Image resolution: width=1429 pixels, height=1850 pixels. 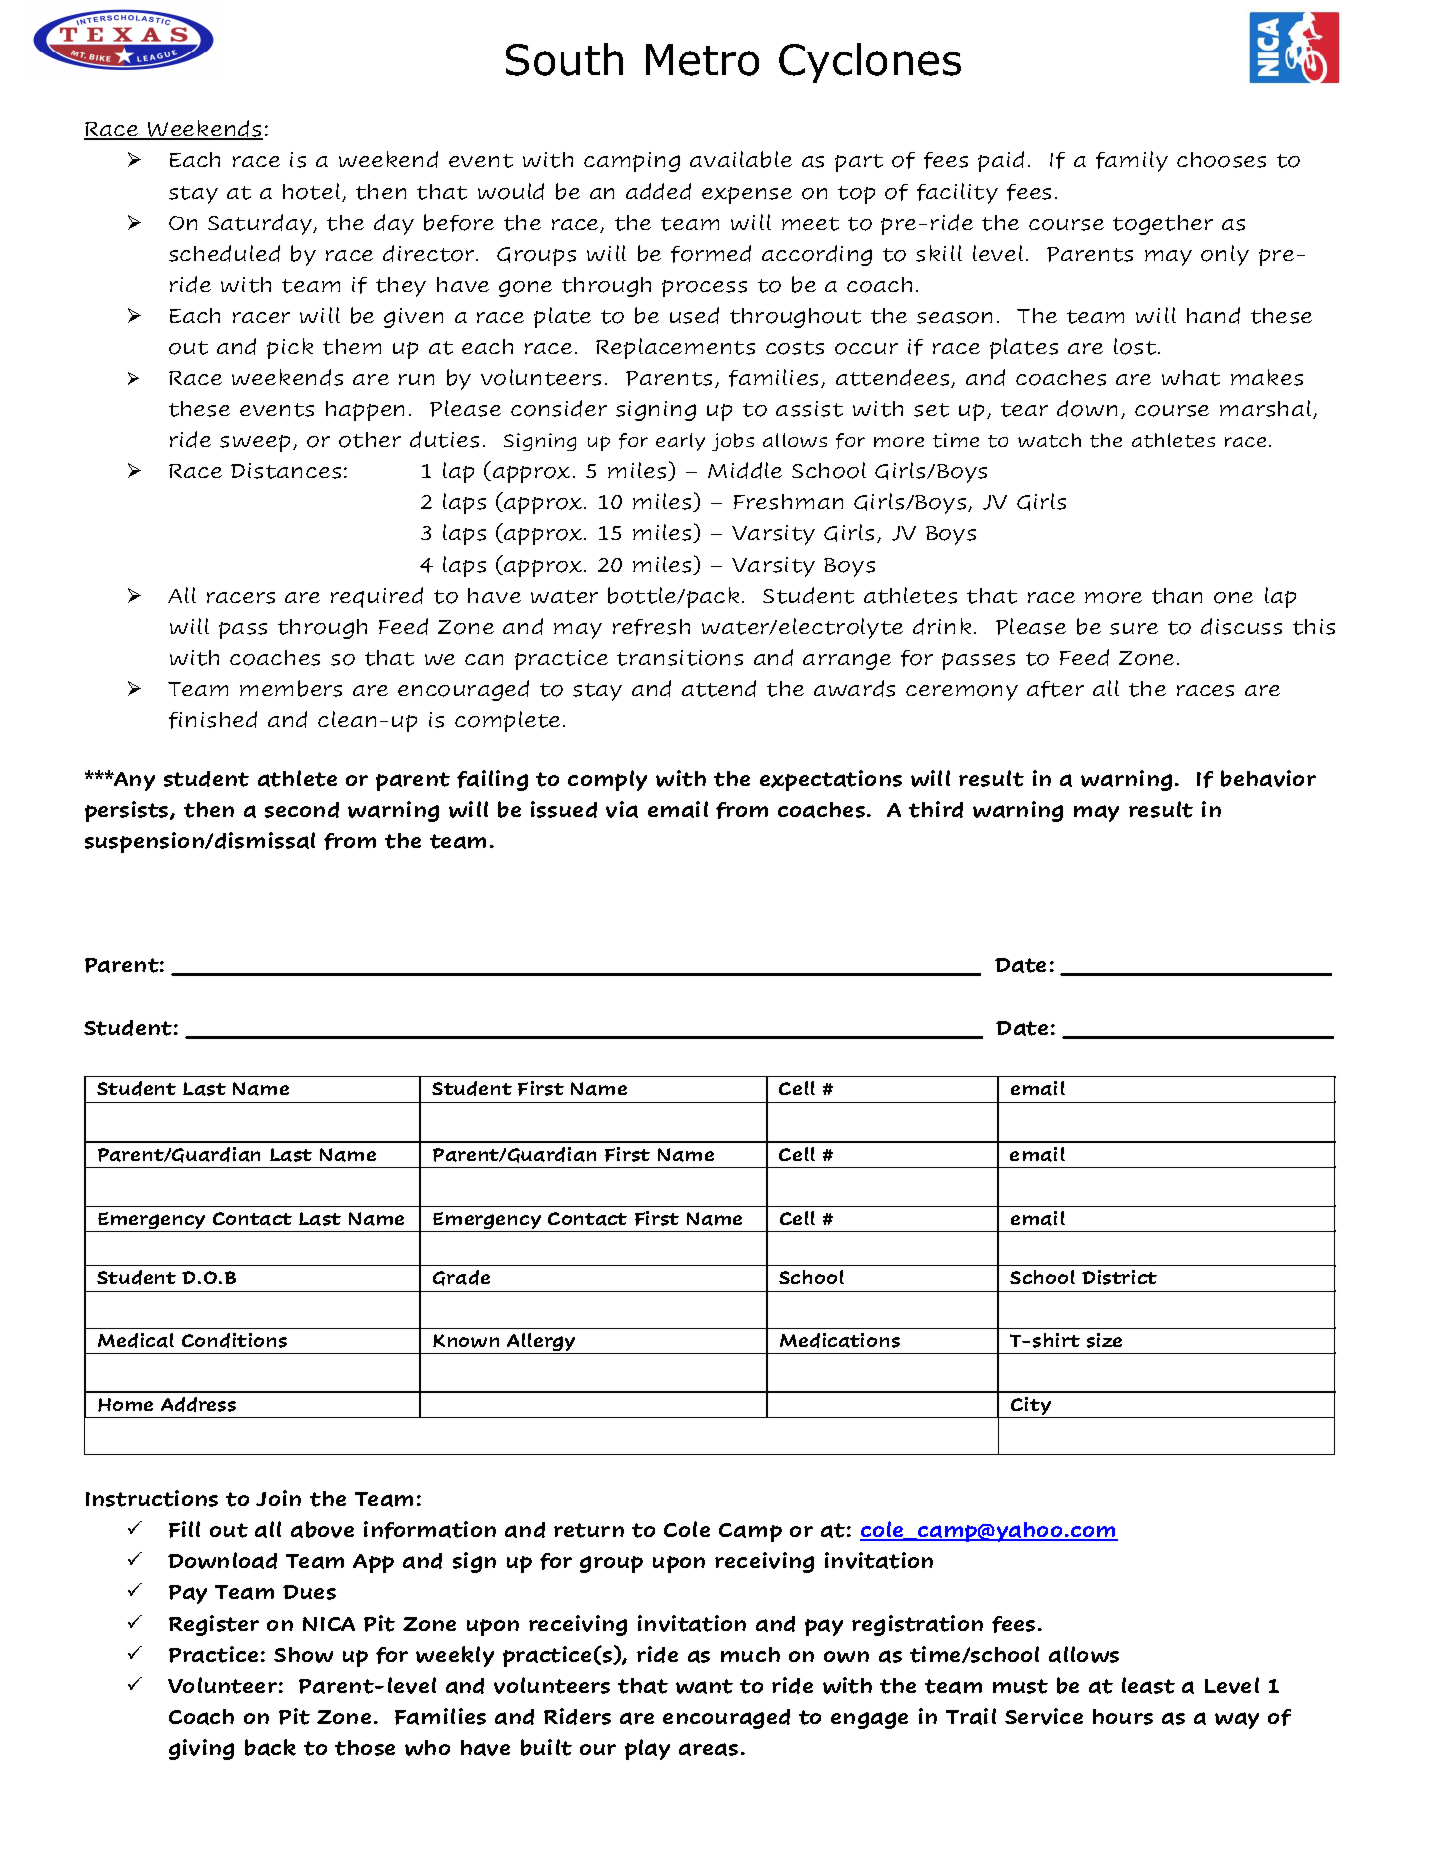 I want to click on Medications, so click(x=840, y=1340).
